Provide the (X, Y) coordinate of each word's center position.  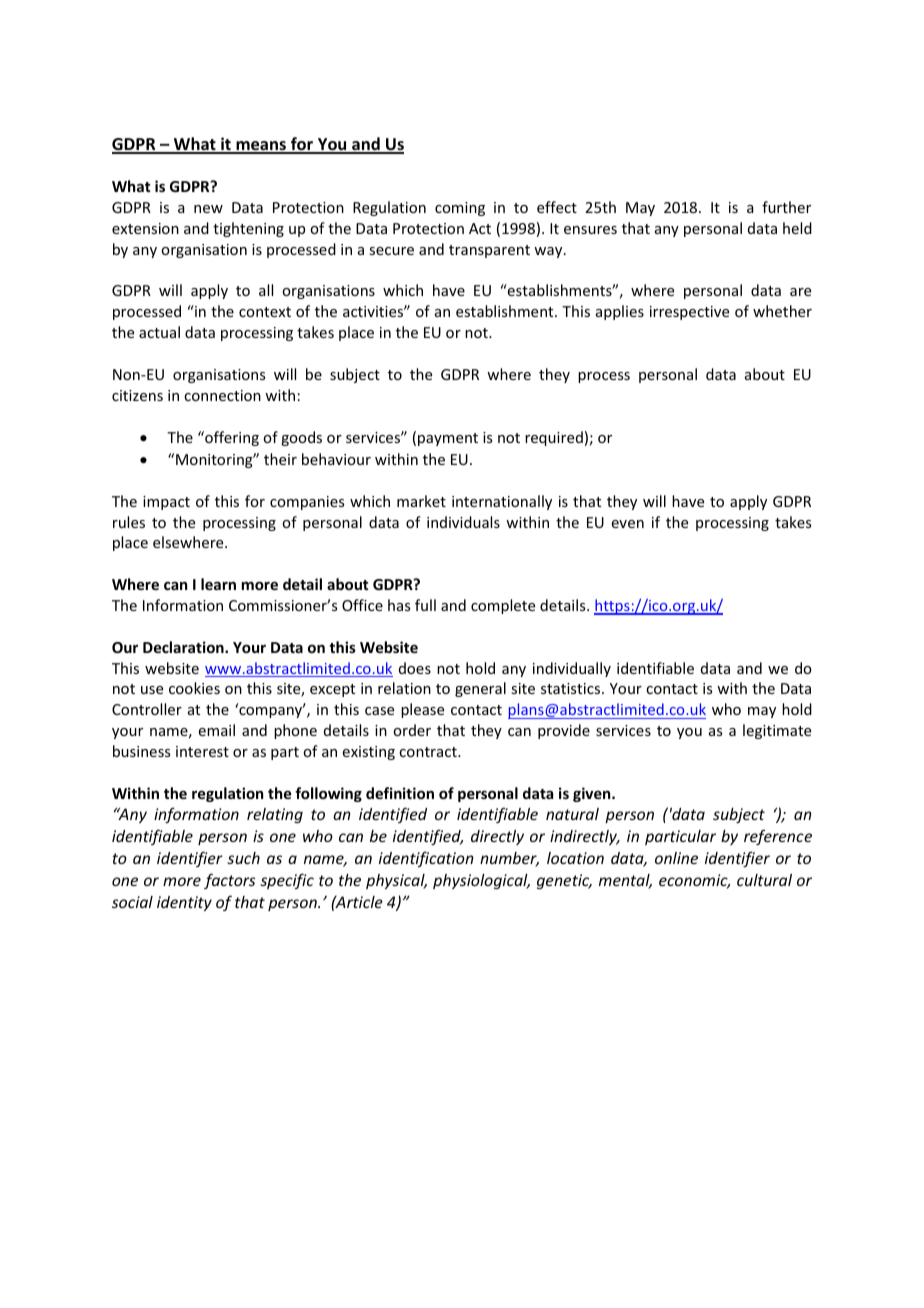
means (261, 147)
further (786, 207)
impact (166, 503)
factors (230, 881)
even (628, 524)
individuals (463, 522)
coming (460, 209)
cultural (764, 880)
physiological (481, 881)
